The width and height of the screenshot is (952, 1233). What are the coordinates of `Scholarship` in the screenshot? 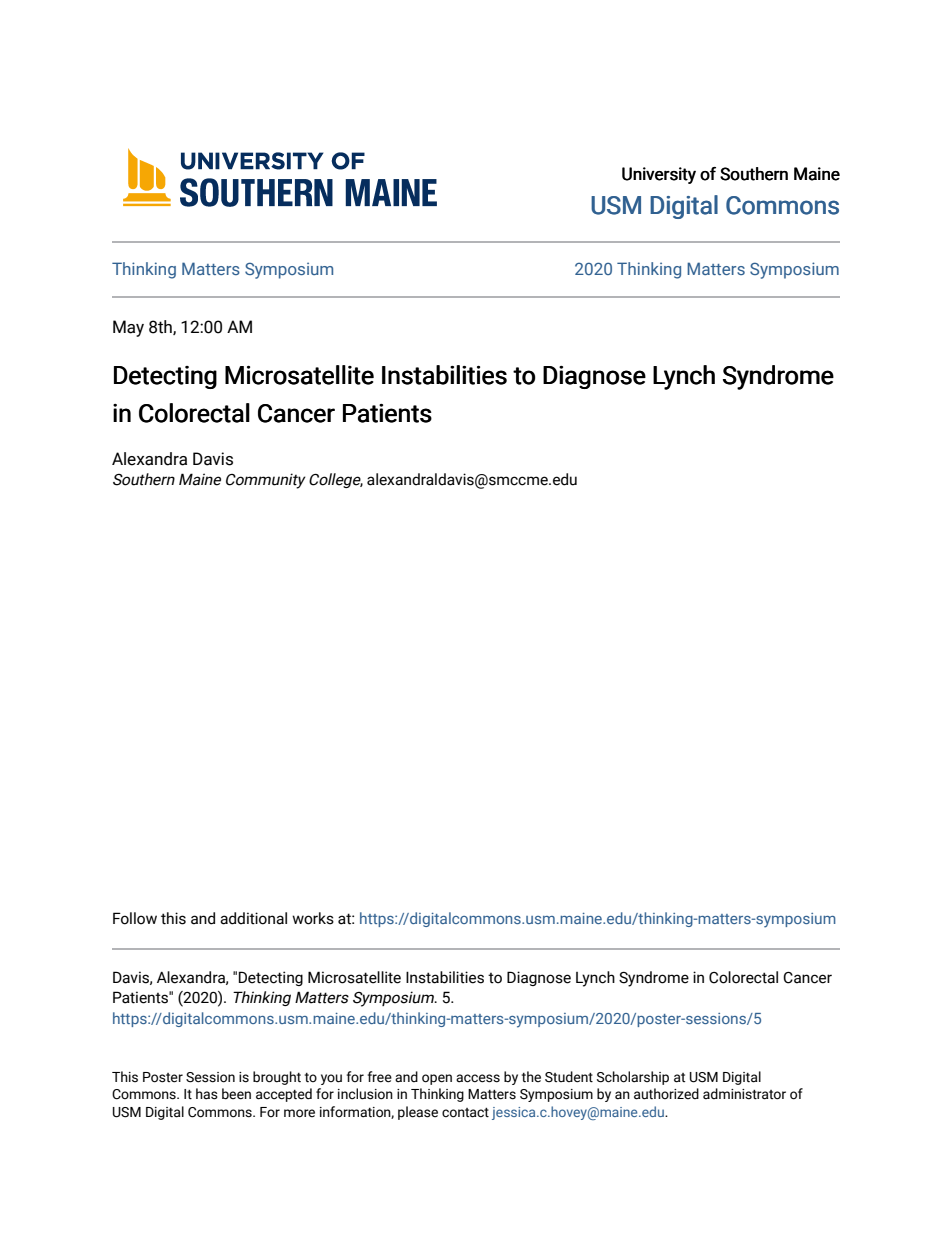 It's located at (633, 1078).
